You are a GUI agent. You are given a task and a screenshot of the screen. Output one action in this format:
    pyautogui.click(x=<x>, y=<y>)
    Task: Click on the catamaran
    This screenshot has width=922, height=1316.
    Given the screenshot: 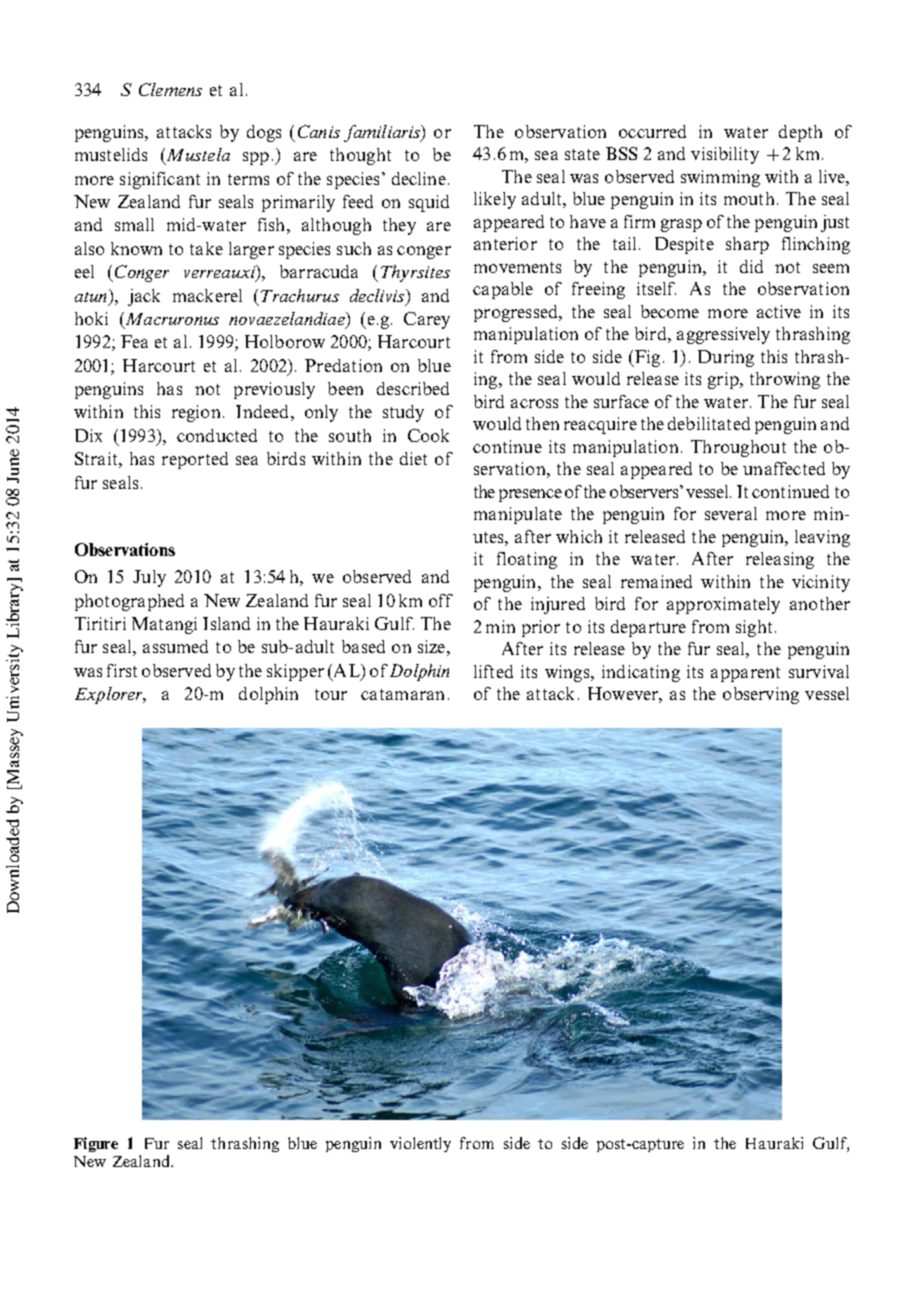 What is the action you would take?
    pyautogui.click(x=402, y=694)
